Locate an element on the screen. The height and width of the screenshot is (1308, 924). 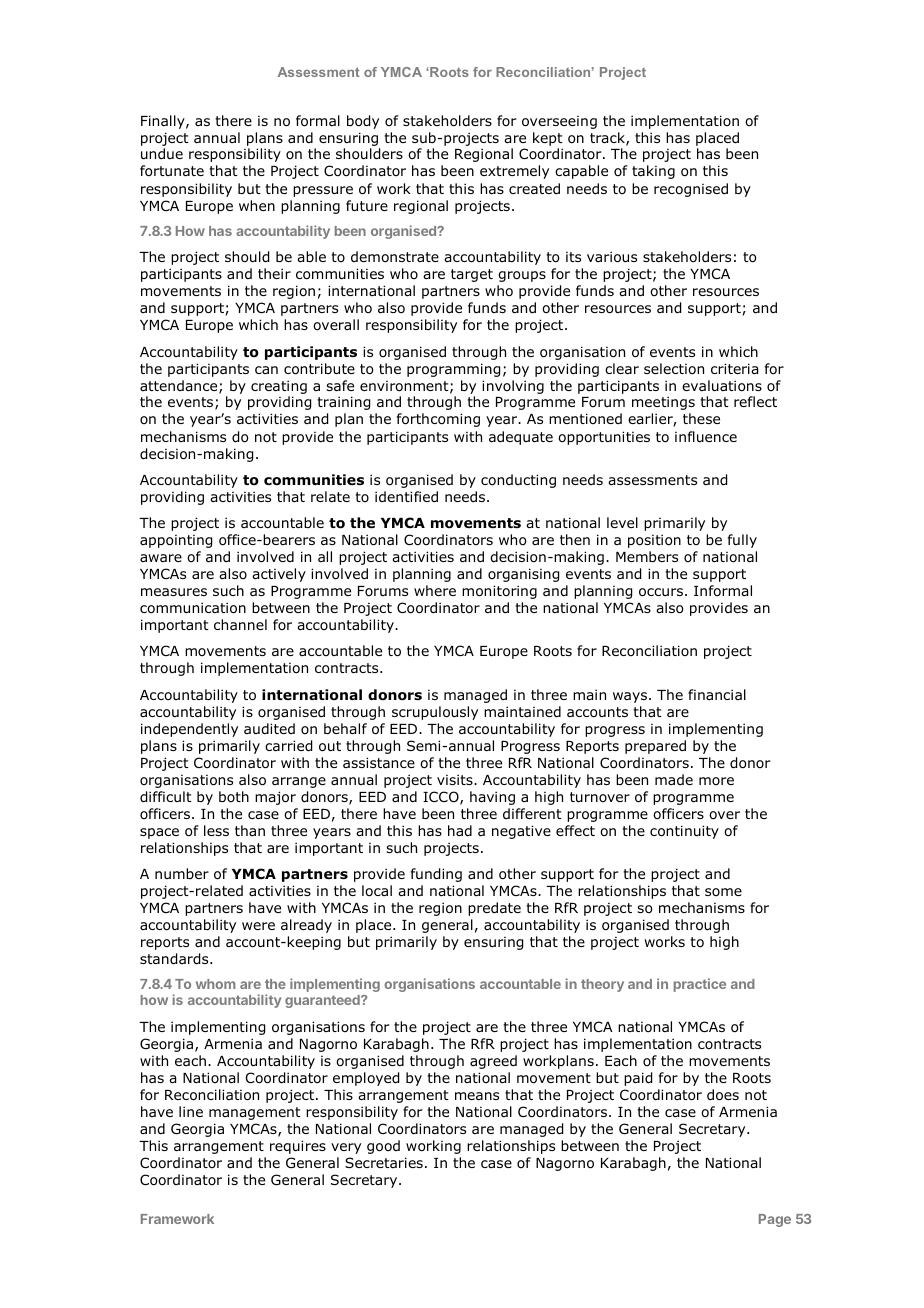
Page is located at coordinates (775, 1220).
